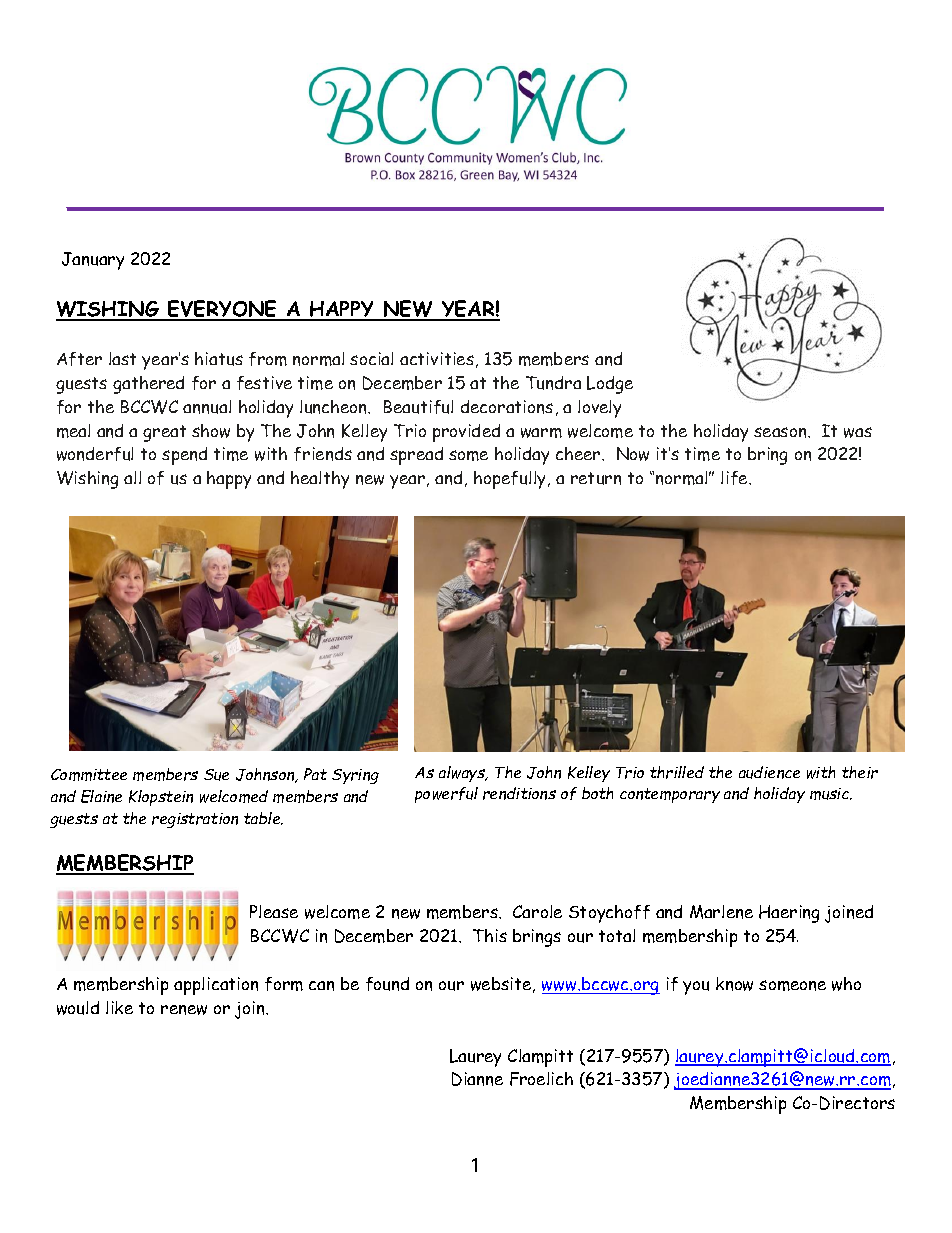 The image size is (952, 1233). Describe the element at coordinates (216, 775) in the page. I see `Sue` at that location.
